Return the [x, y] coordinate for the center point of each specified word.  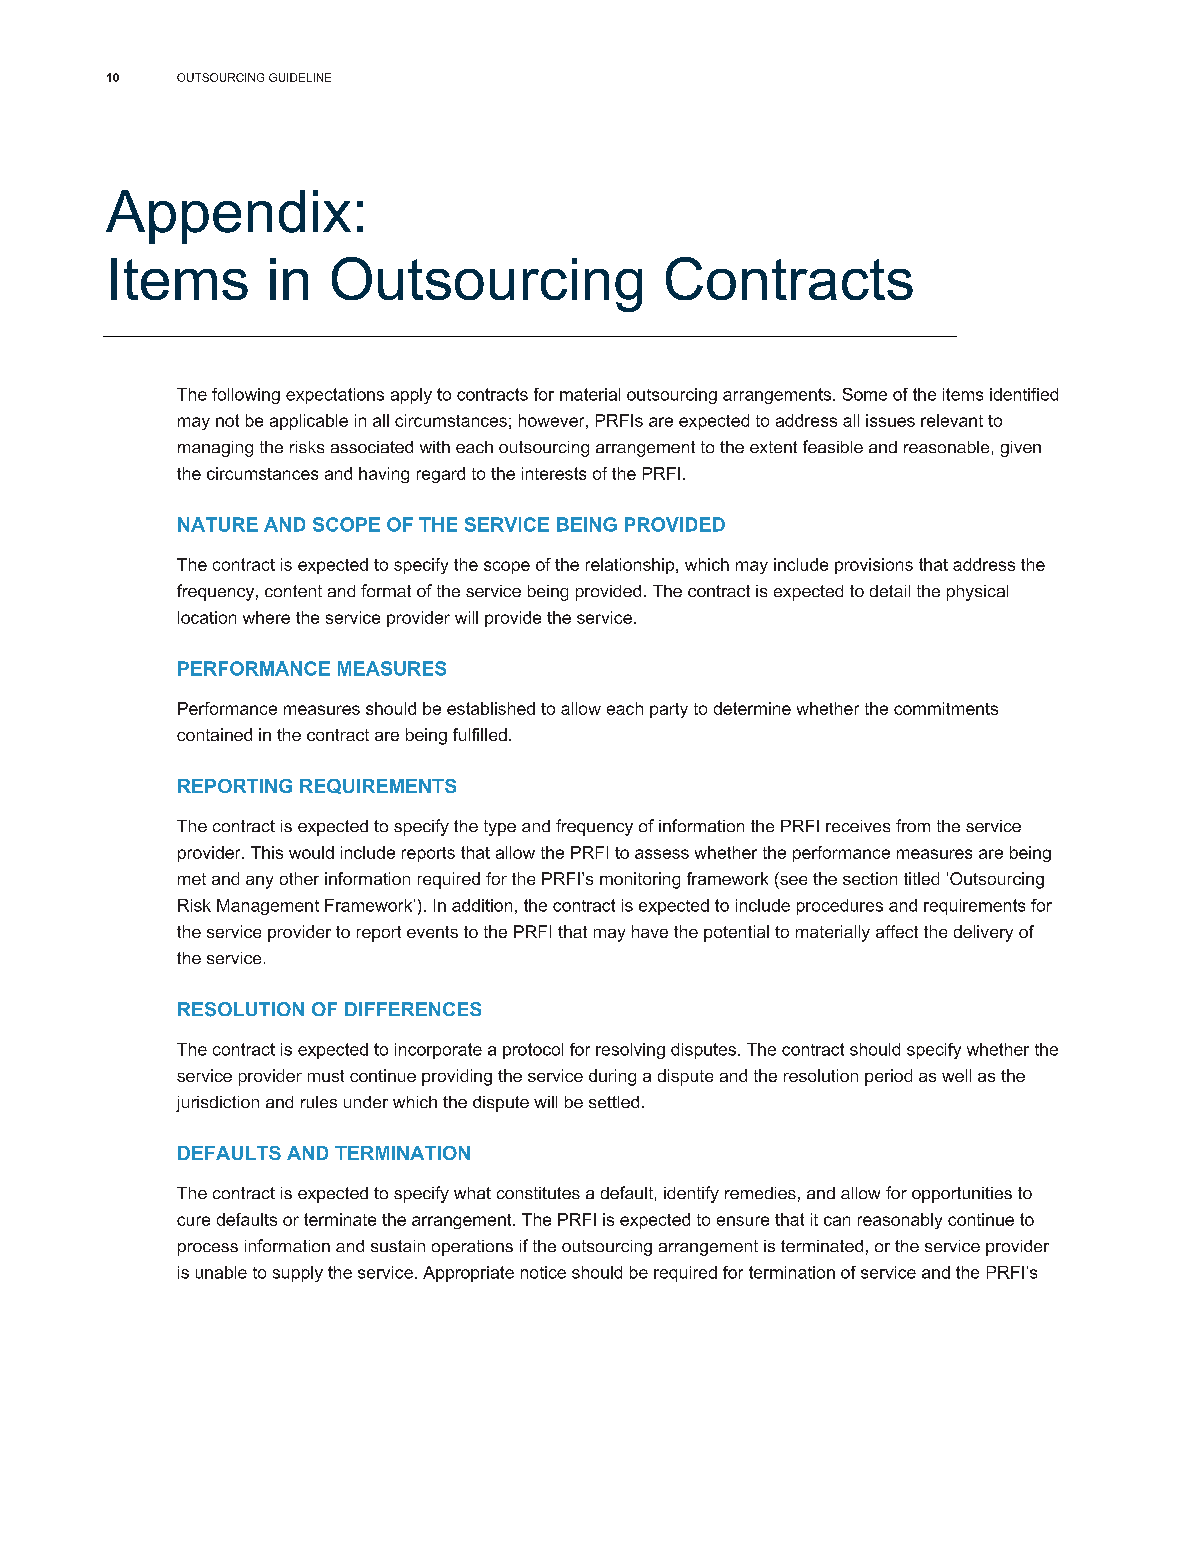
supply [298, 1274]
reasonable [946, 447]
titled [921, 878]
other [299, 878]
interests [554, 473]
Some [865, 394]
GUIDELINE [300, 77]
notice [543, 1272]
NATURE [218, 524]
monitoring [640, 880]
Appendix [228, 217]
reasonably [900, 1221]
